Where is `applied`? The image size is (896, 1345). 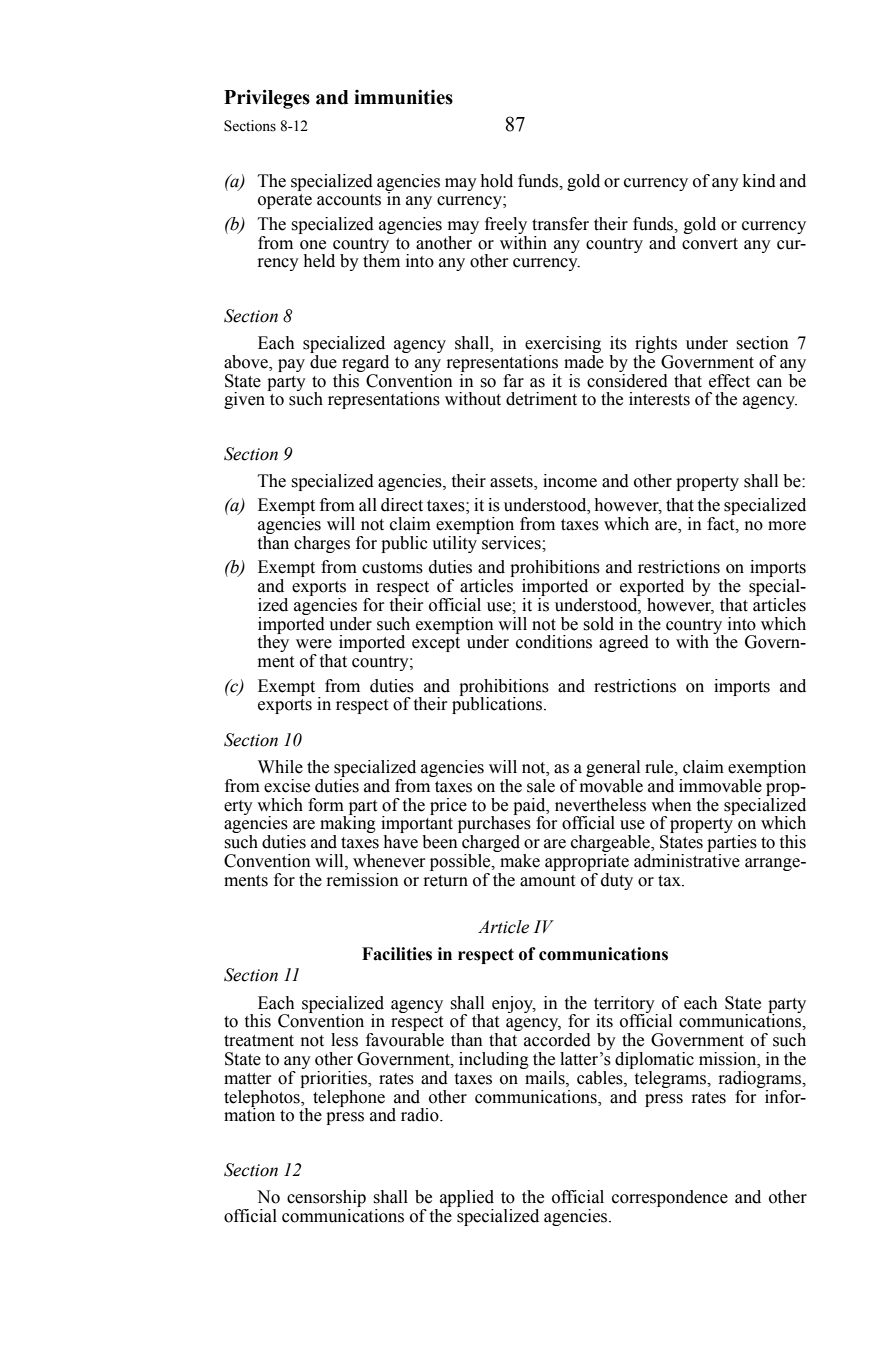 applied is located at coordinates (467, 1198).
